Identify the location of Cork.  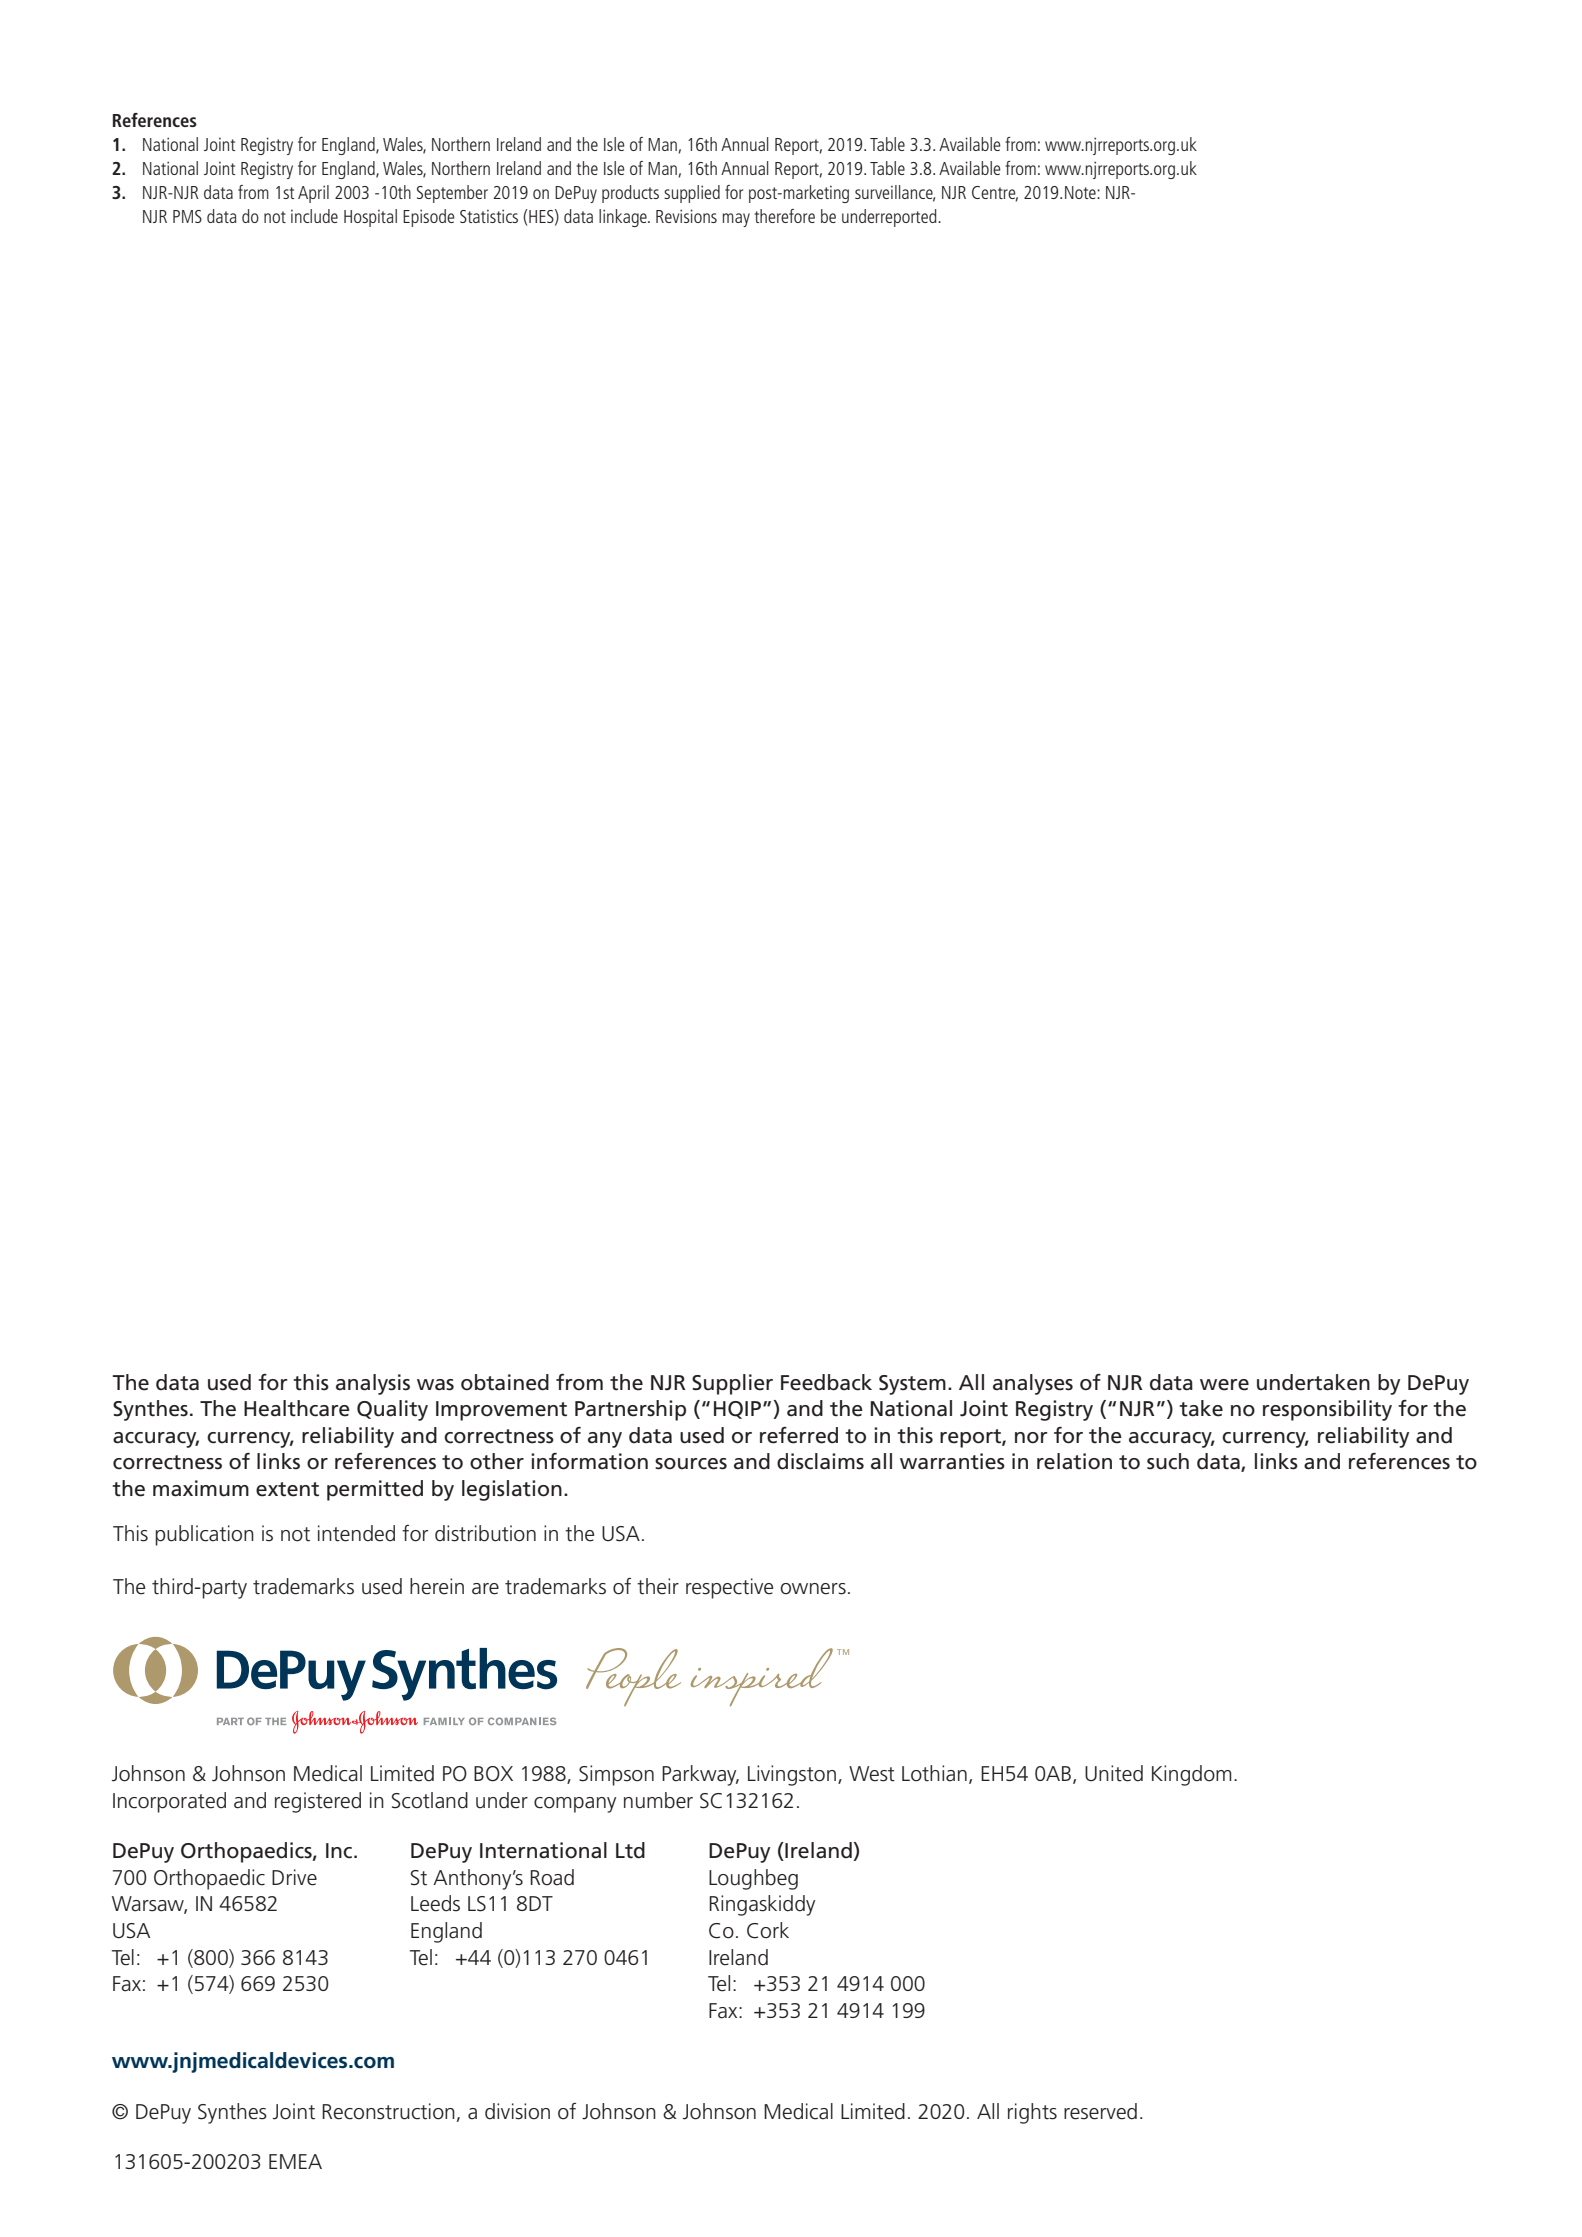
(768, 1930).
